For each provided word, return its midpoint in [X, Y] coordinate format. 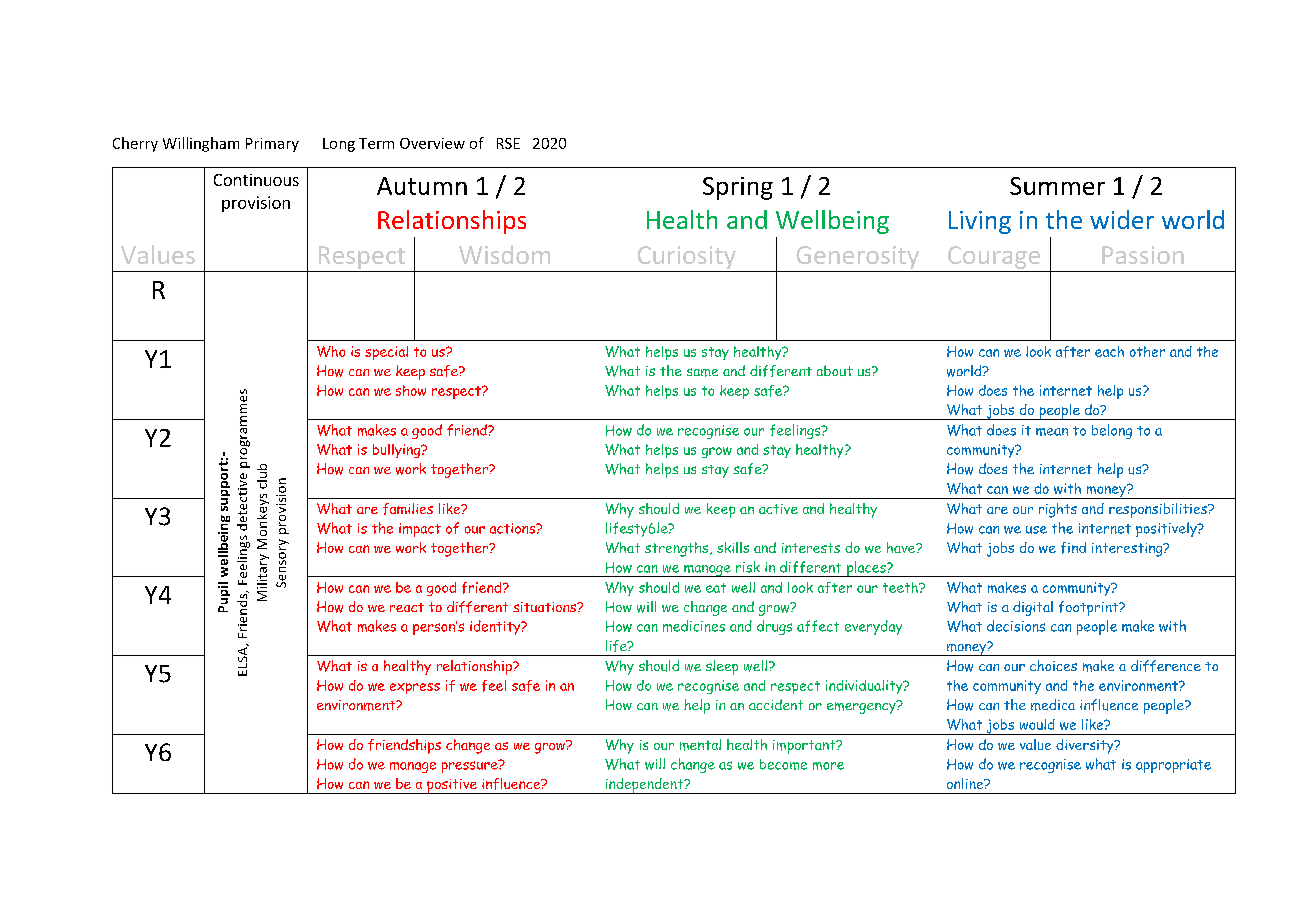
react [407, 607]
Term [376, 143]
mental [700, 745]
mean [1052, 432]
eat [716, 588]
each [1109, 351]
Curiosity [687, 257]
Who [331, 351]
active [778, 509]
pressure [471, 766]
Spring [738, 188]
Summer [1057, 186]
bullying [398, 451]
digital [1033, 608]
